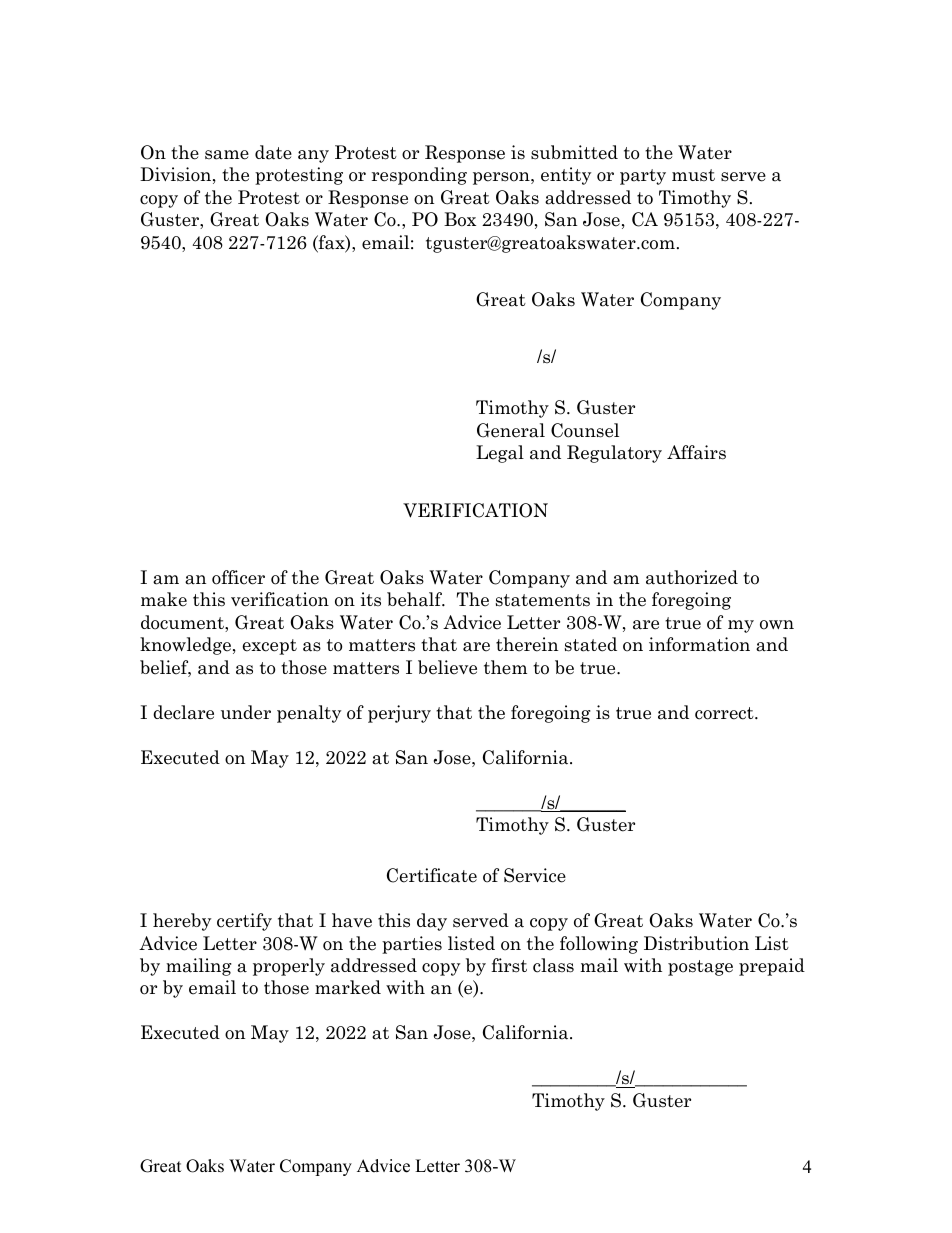  What do you see at coordinates (289, 967) in the screenshot?
I see `properly` at bounding box center [289, 967].
